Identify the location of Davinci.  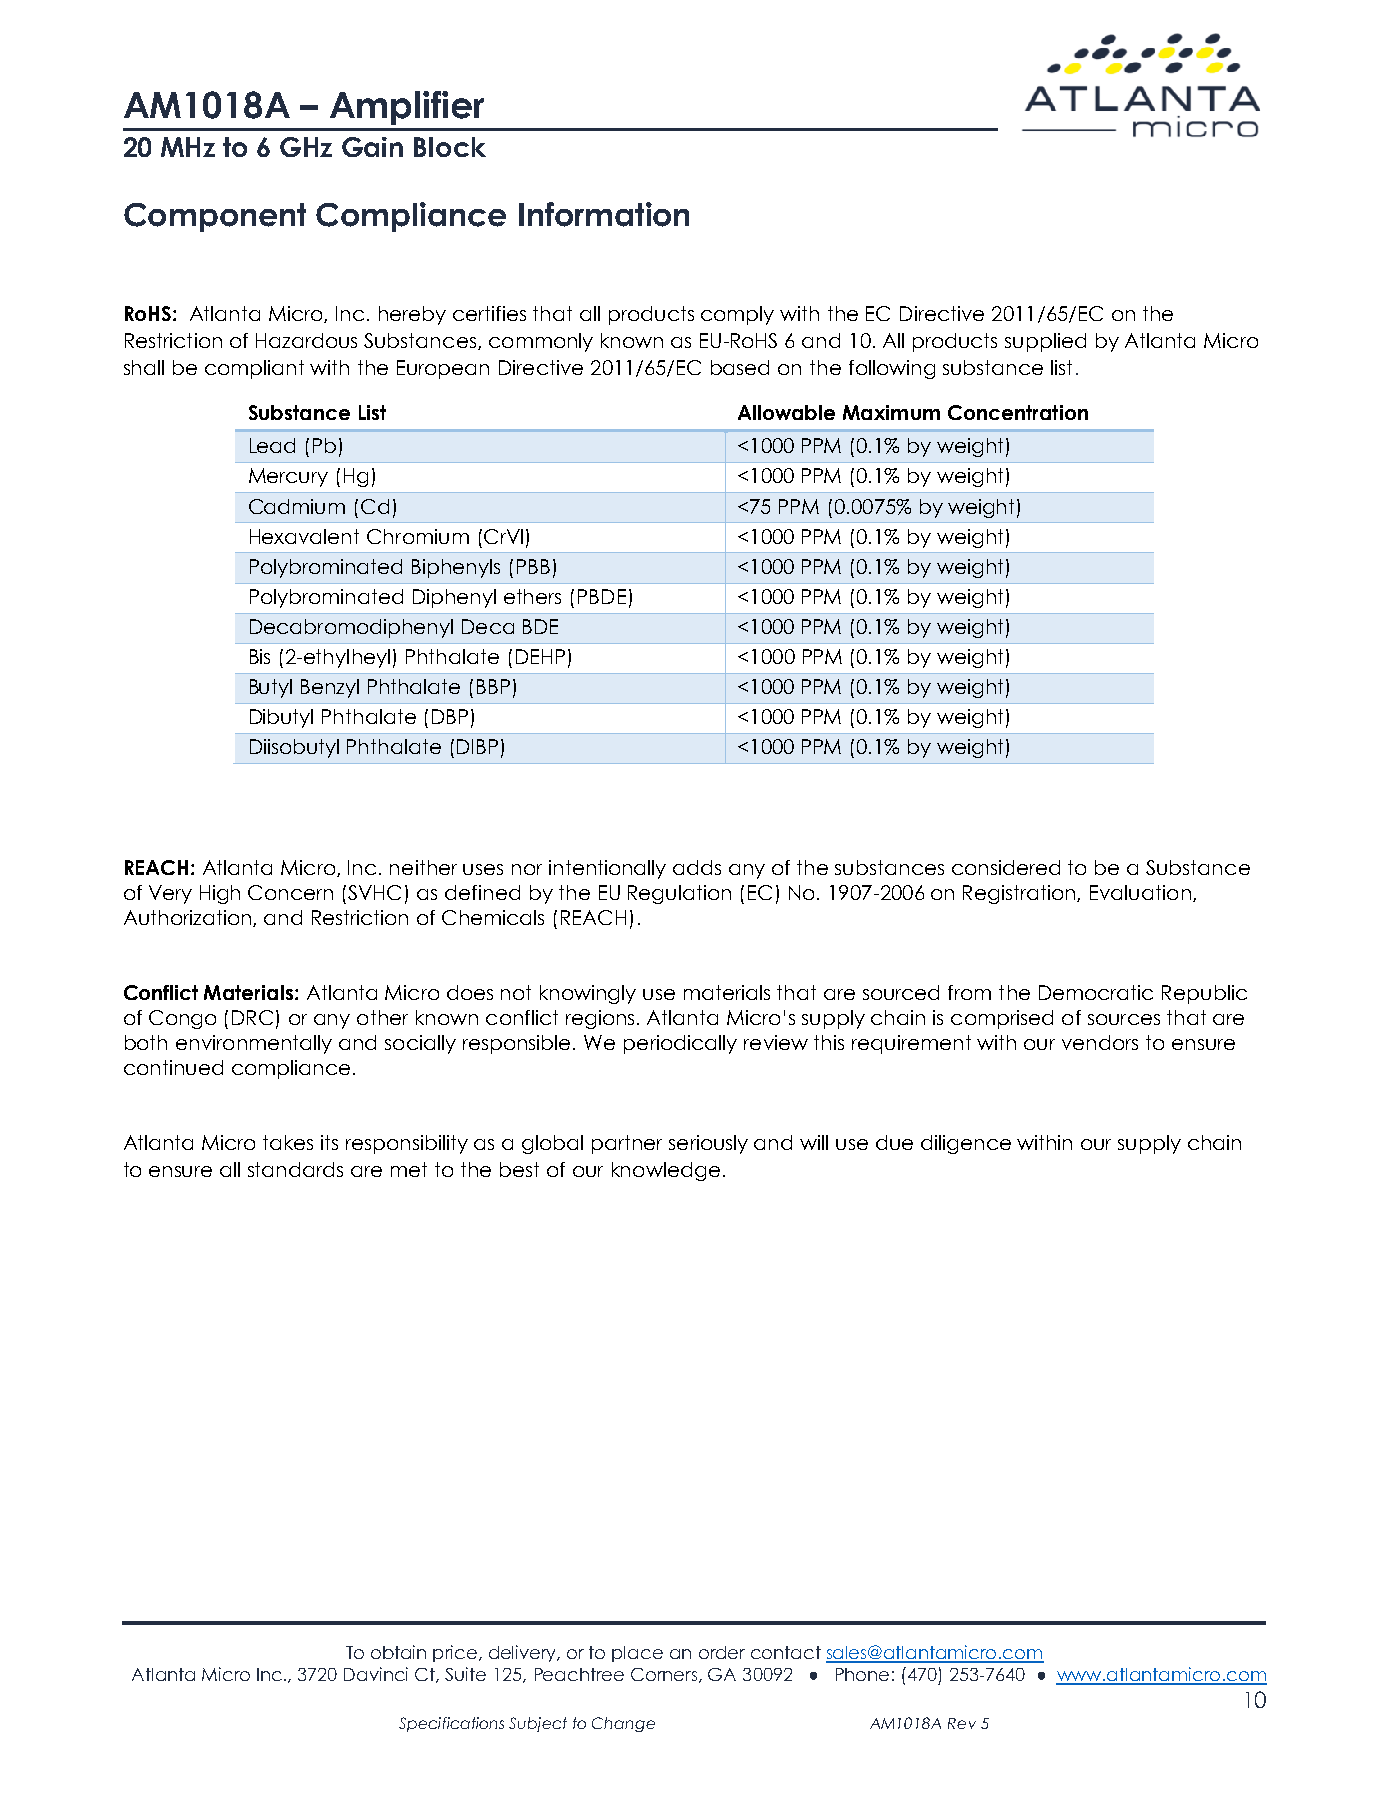
(376, 1674).
